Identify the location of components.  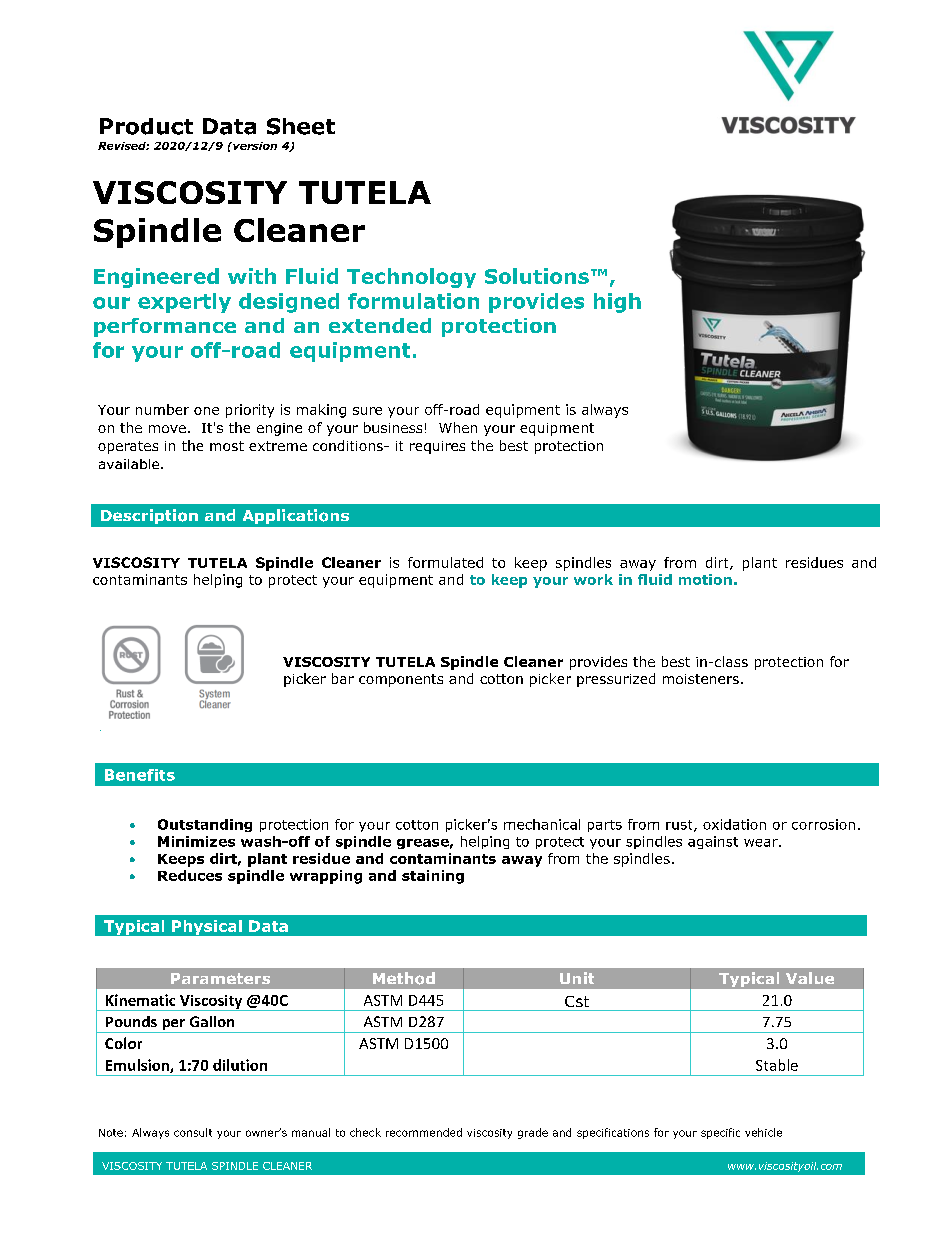
(401, 680).
